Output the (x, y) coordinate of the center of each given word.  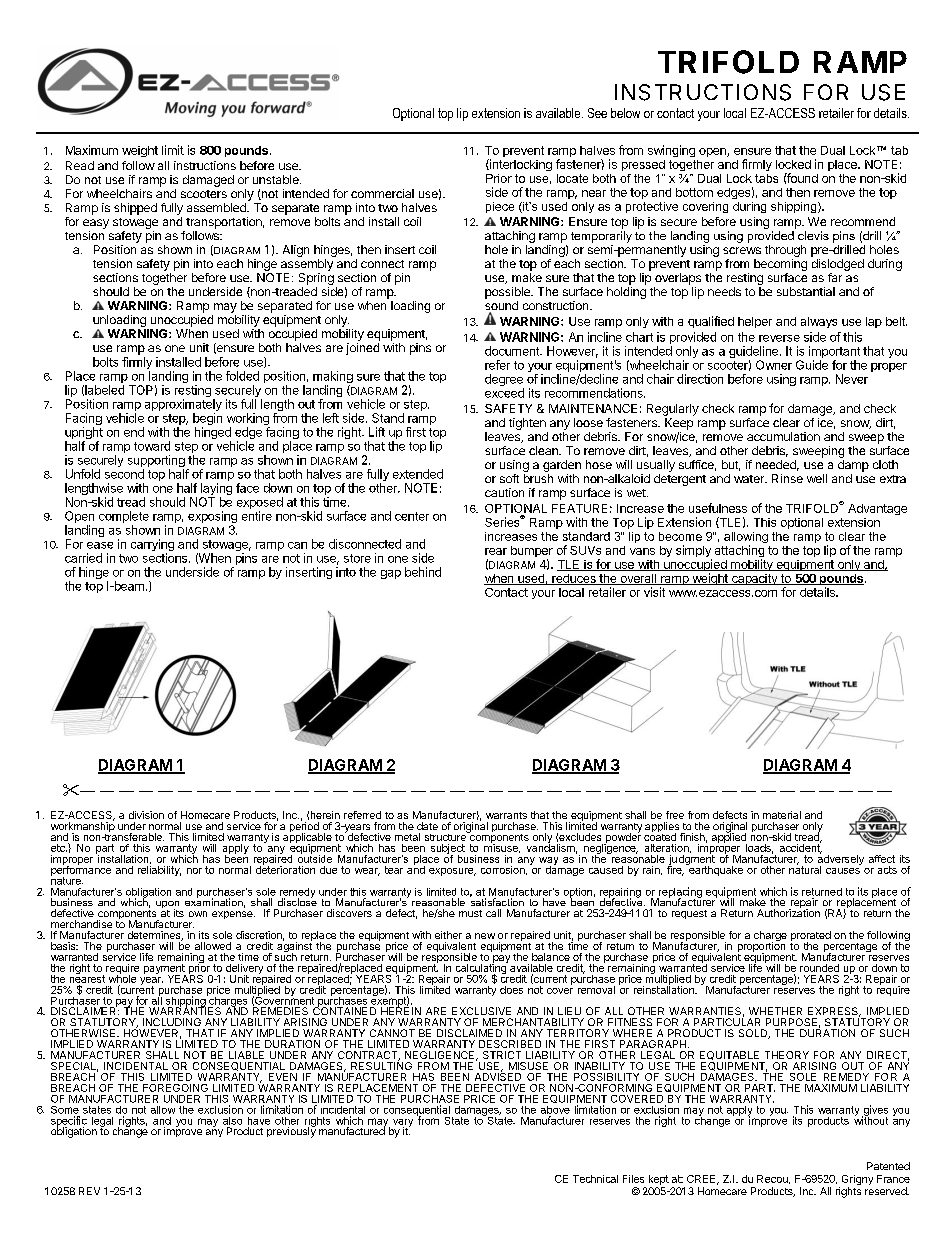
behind (423, 572)
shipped (135, 209)
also (232, 1121)
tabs (766, 178)
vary (403, 1124)
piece (500, 207)
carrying (152, 546)
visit (654, 592)
